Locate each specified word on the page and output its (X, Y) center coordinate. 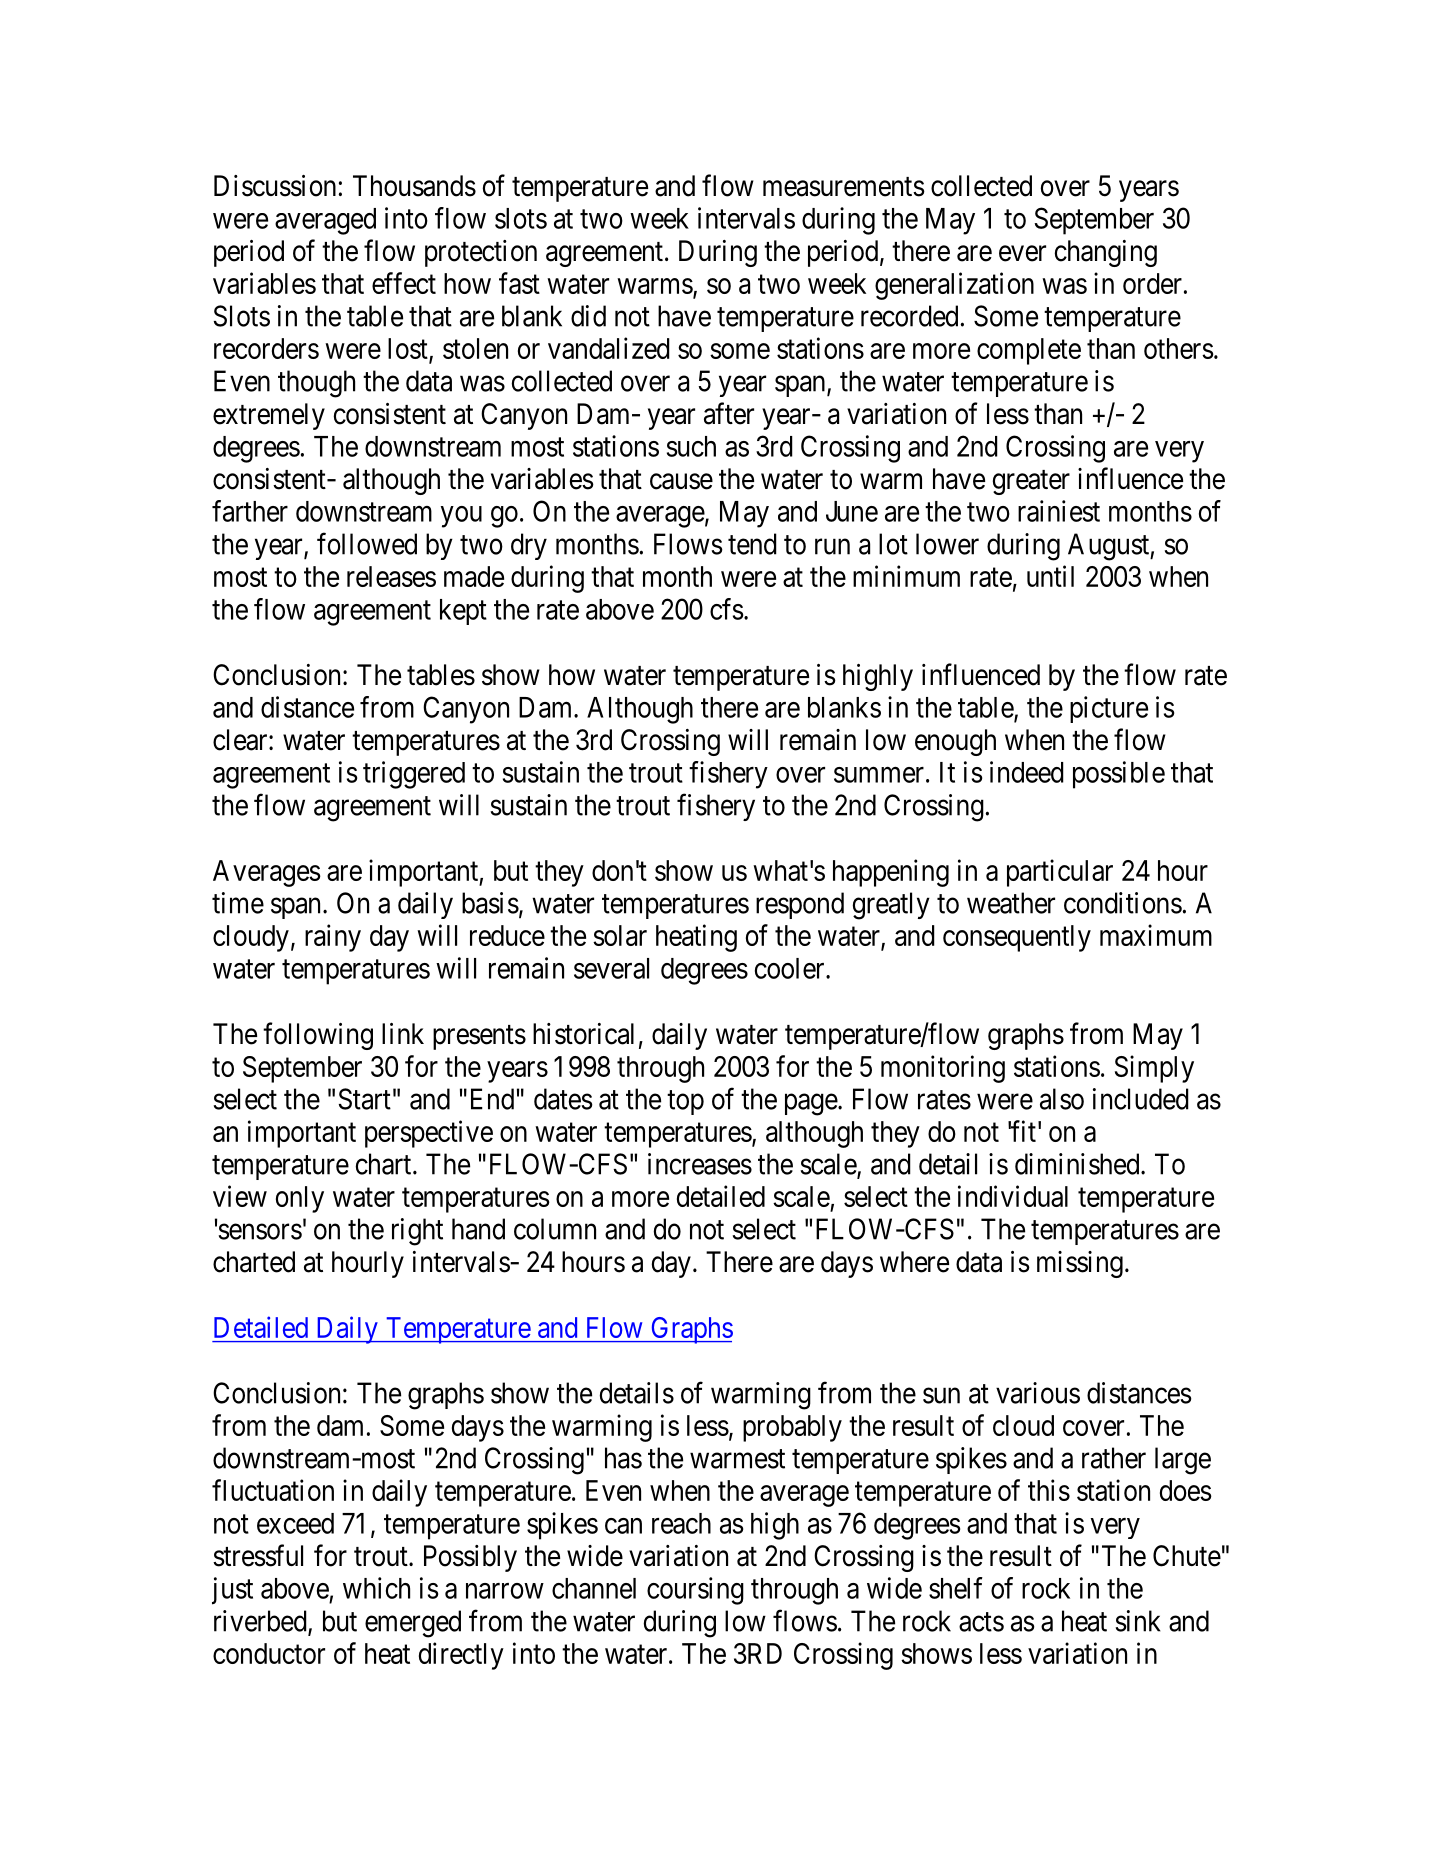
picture (1109, 709)
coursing (695, 1591)
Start (365, 1099)
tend (752, 544)
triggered (414, 775)
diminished (1078, 1164)
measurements (844, 187)
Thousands (414, 186)
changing (1106, 253)
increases (700, 1164)
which (376, 1588)
